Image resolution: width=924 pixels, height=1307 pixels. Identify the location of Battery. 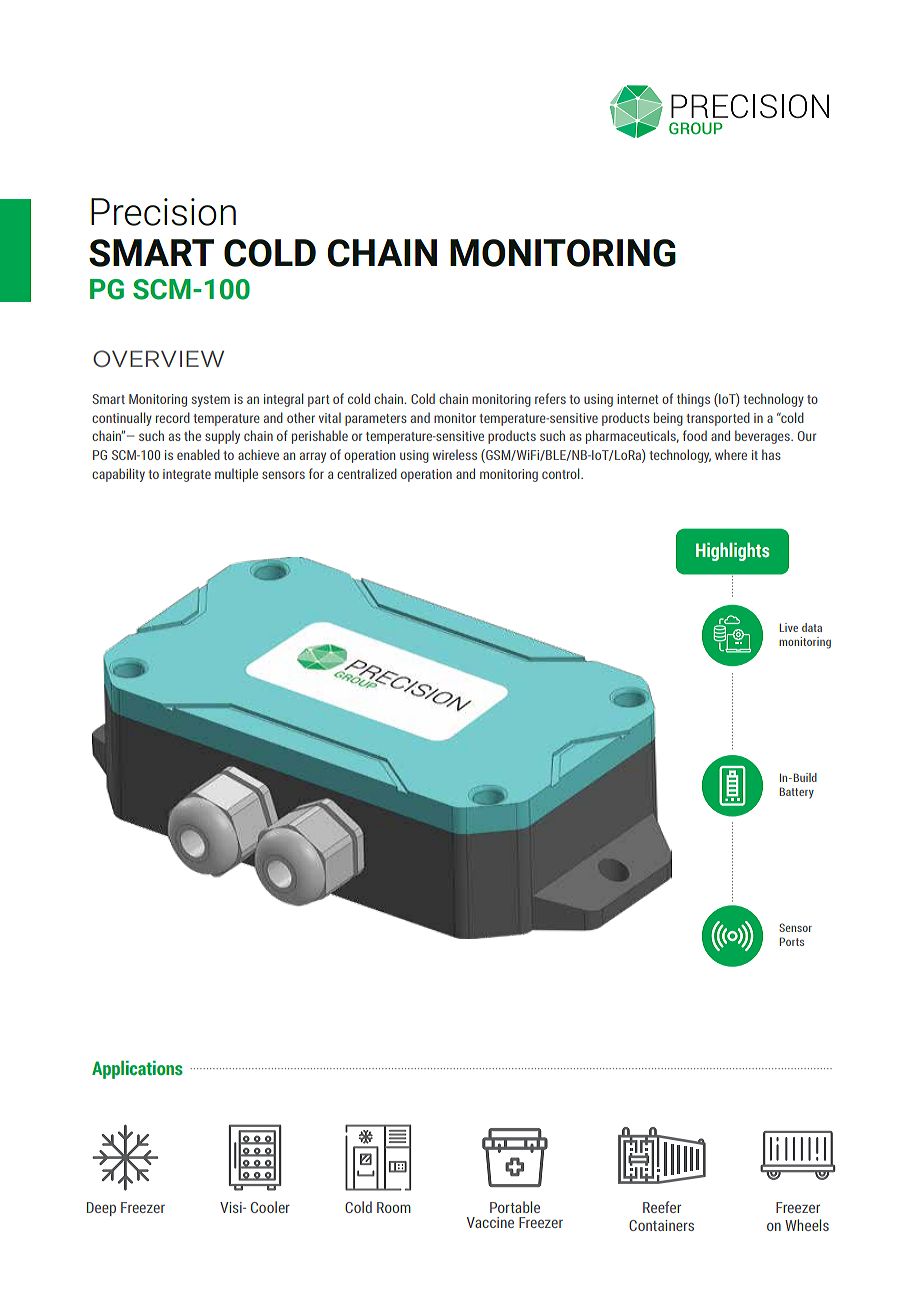
(797, 793).
